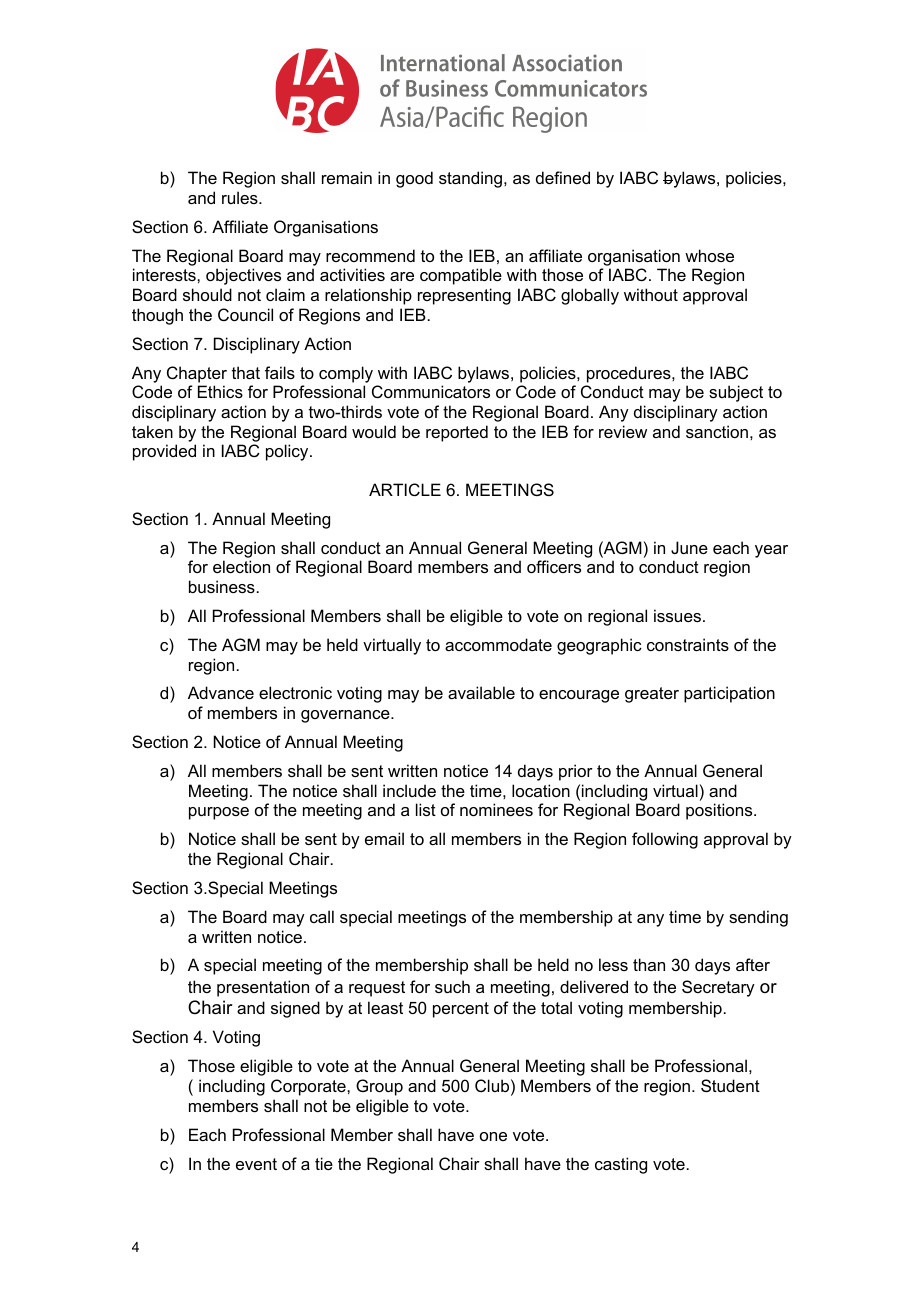 This screenshot has height=1308, width=924. Describe the element at coordinates (493, 1136) in the screenshot. I see `one` at that location.
